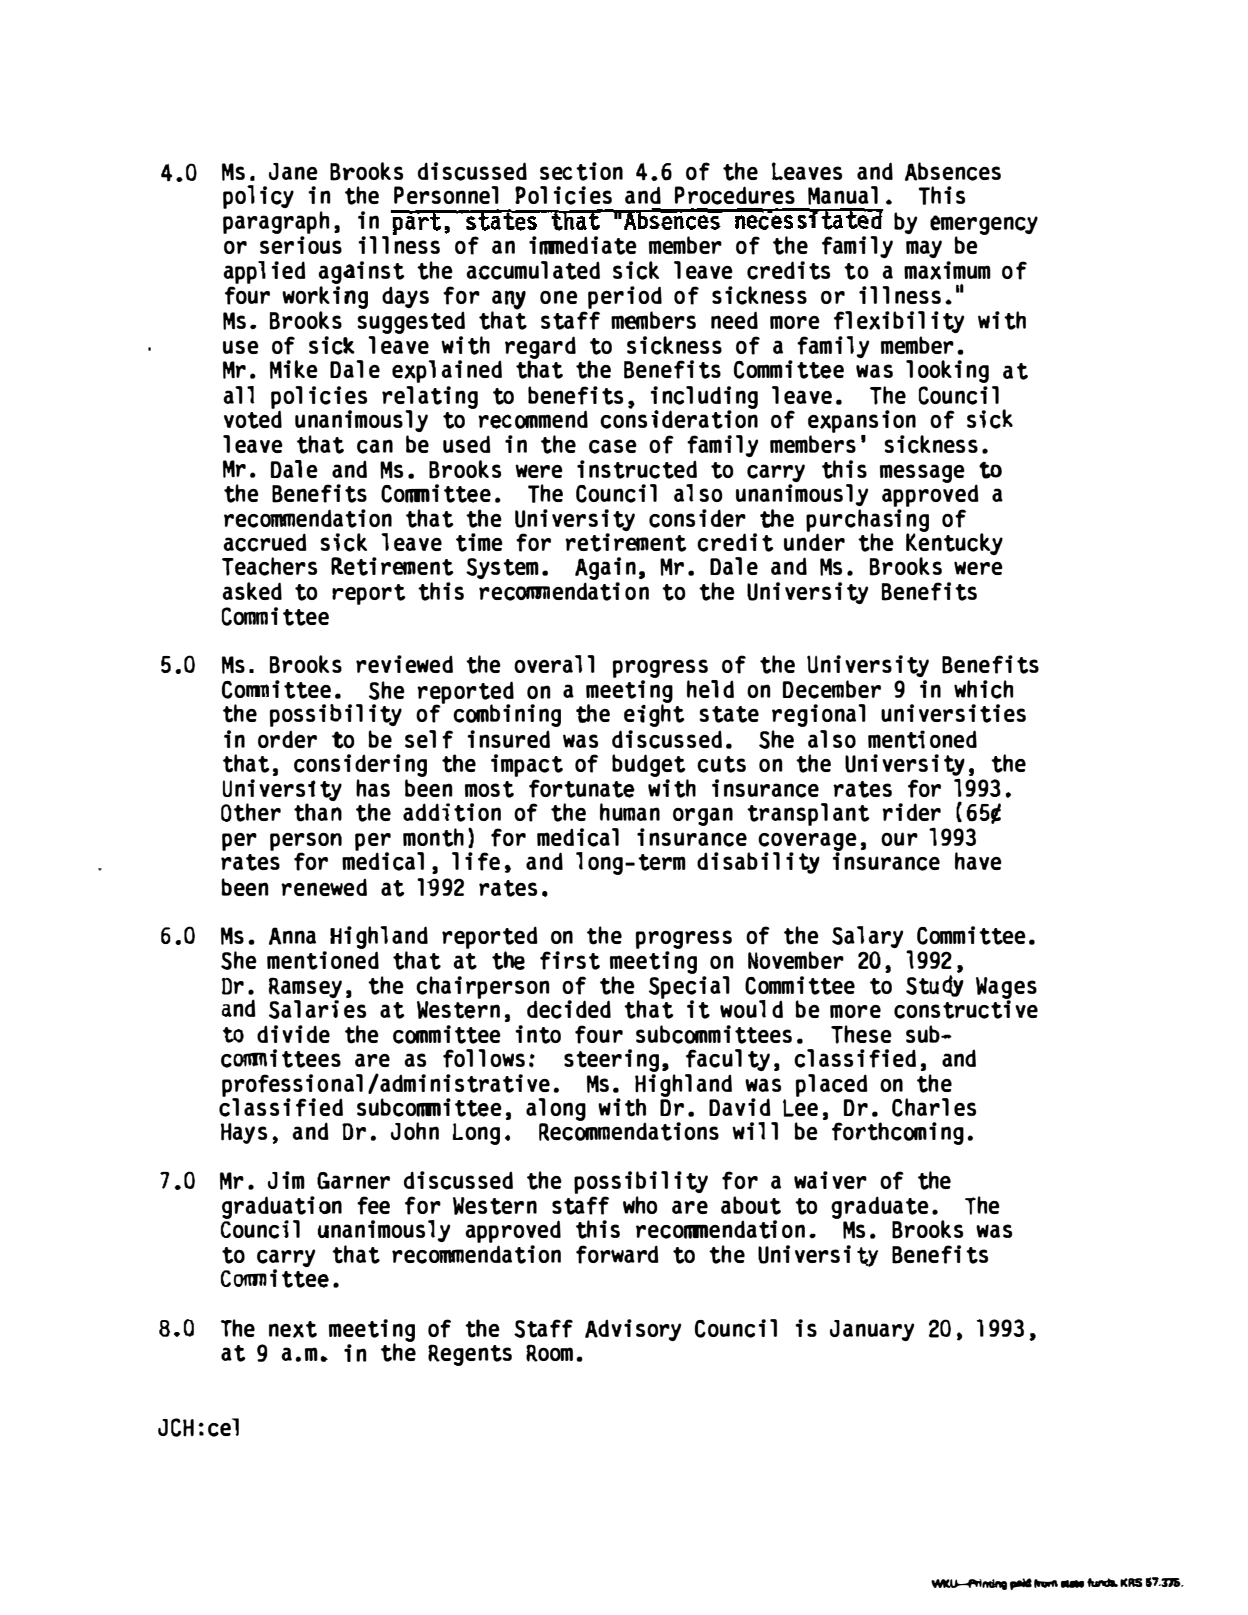 This document has width=1248, height=1615. Describe the element at coordinates (924, 249) in the document. I see `may` at that location.
